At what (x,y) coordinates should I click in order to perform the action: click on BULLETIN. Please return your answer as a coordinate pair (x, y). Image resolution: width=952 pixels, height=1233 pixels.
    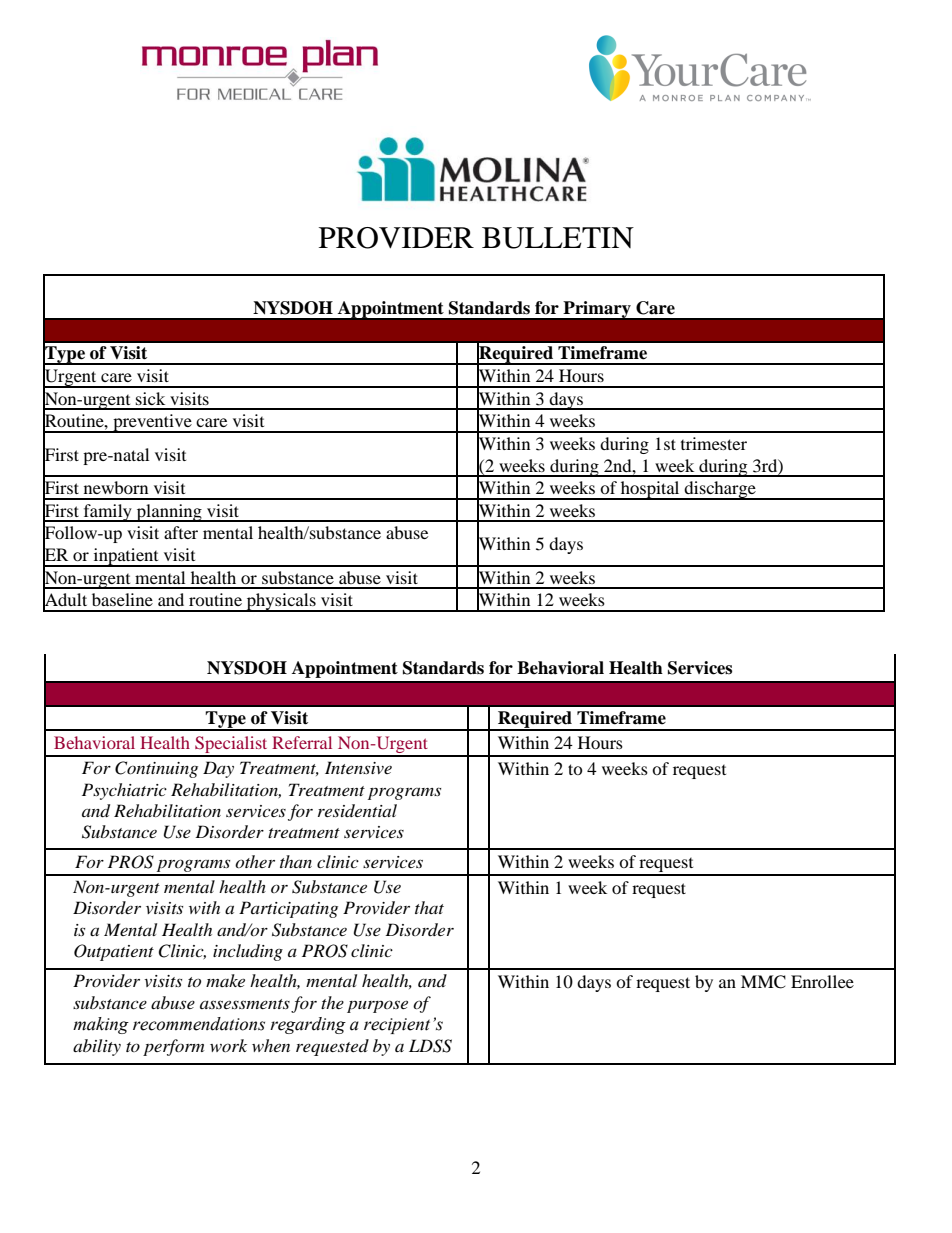
    Looking at the image, I should click on (558, 238).
